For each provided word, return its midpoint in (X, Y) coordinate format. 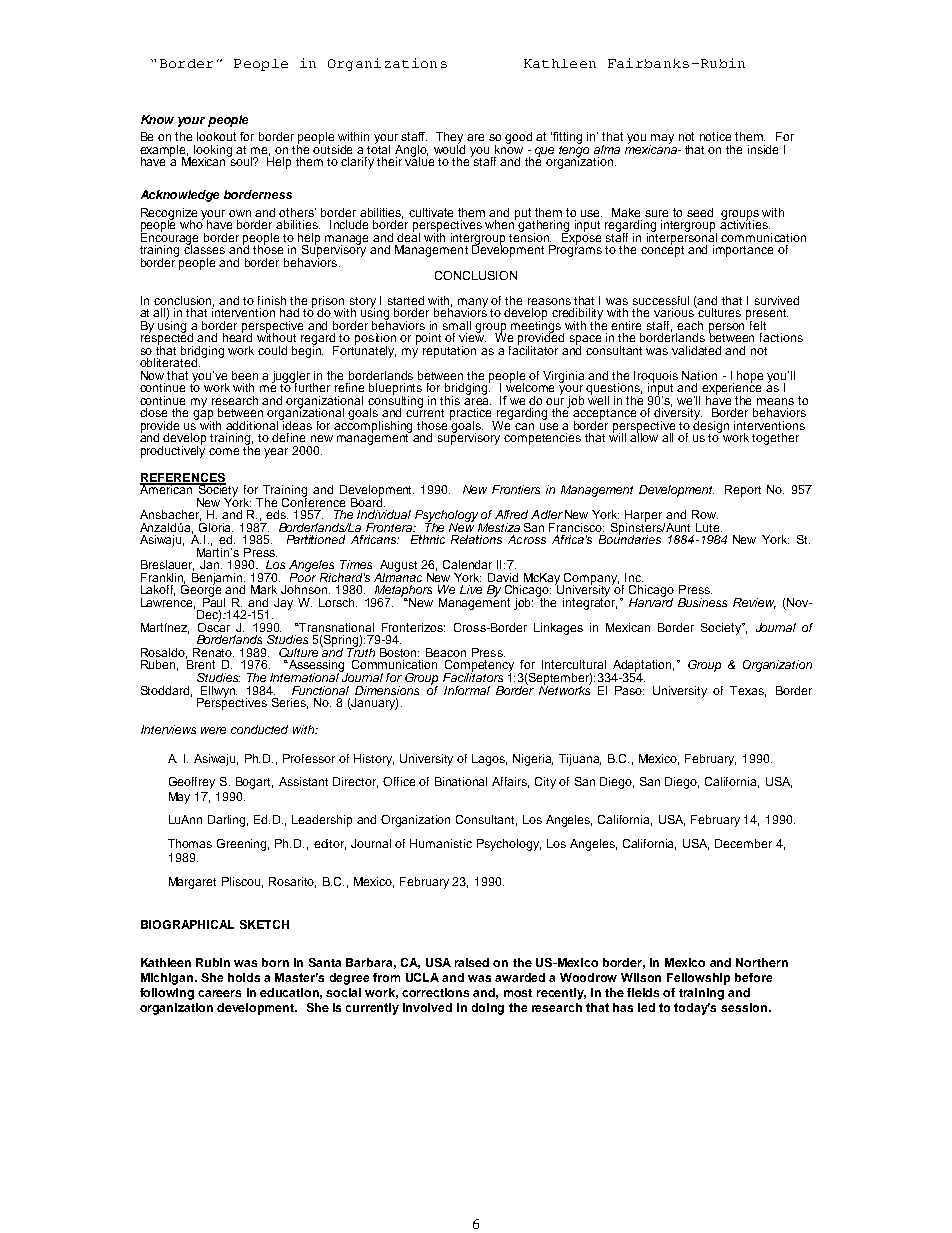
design (711, 426)
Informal (467, 690)
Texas (748, 691)
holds (244, 977)
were (213, 730)
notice (715, 136)
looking (213, 151)
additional (254, 424)
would (449, 148)
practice (472, 415)
